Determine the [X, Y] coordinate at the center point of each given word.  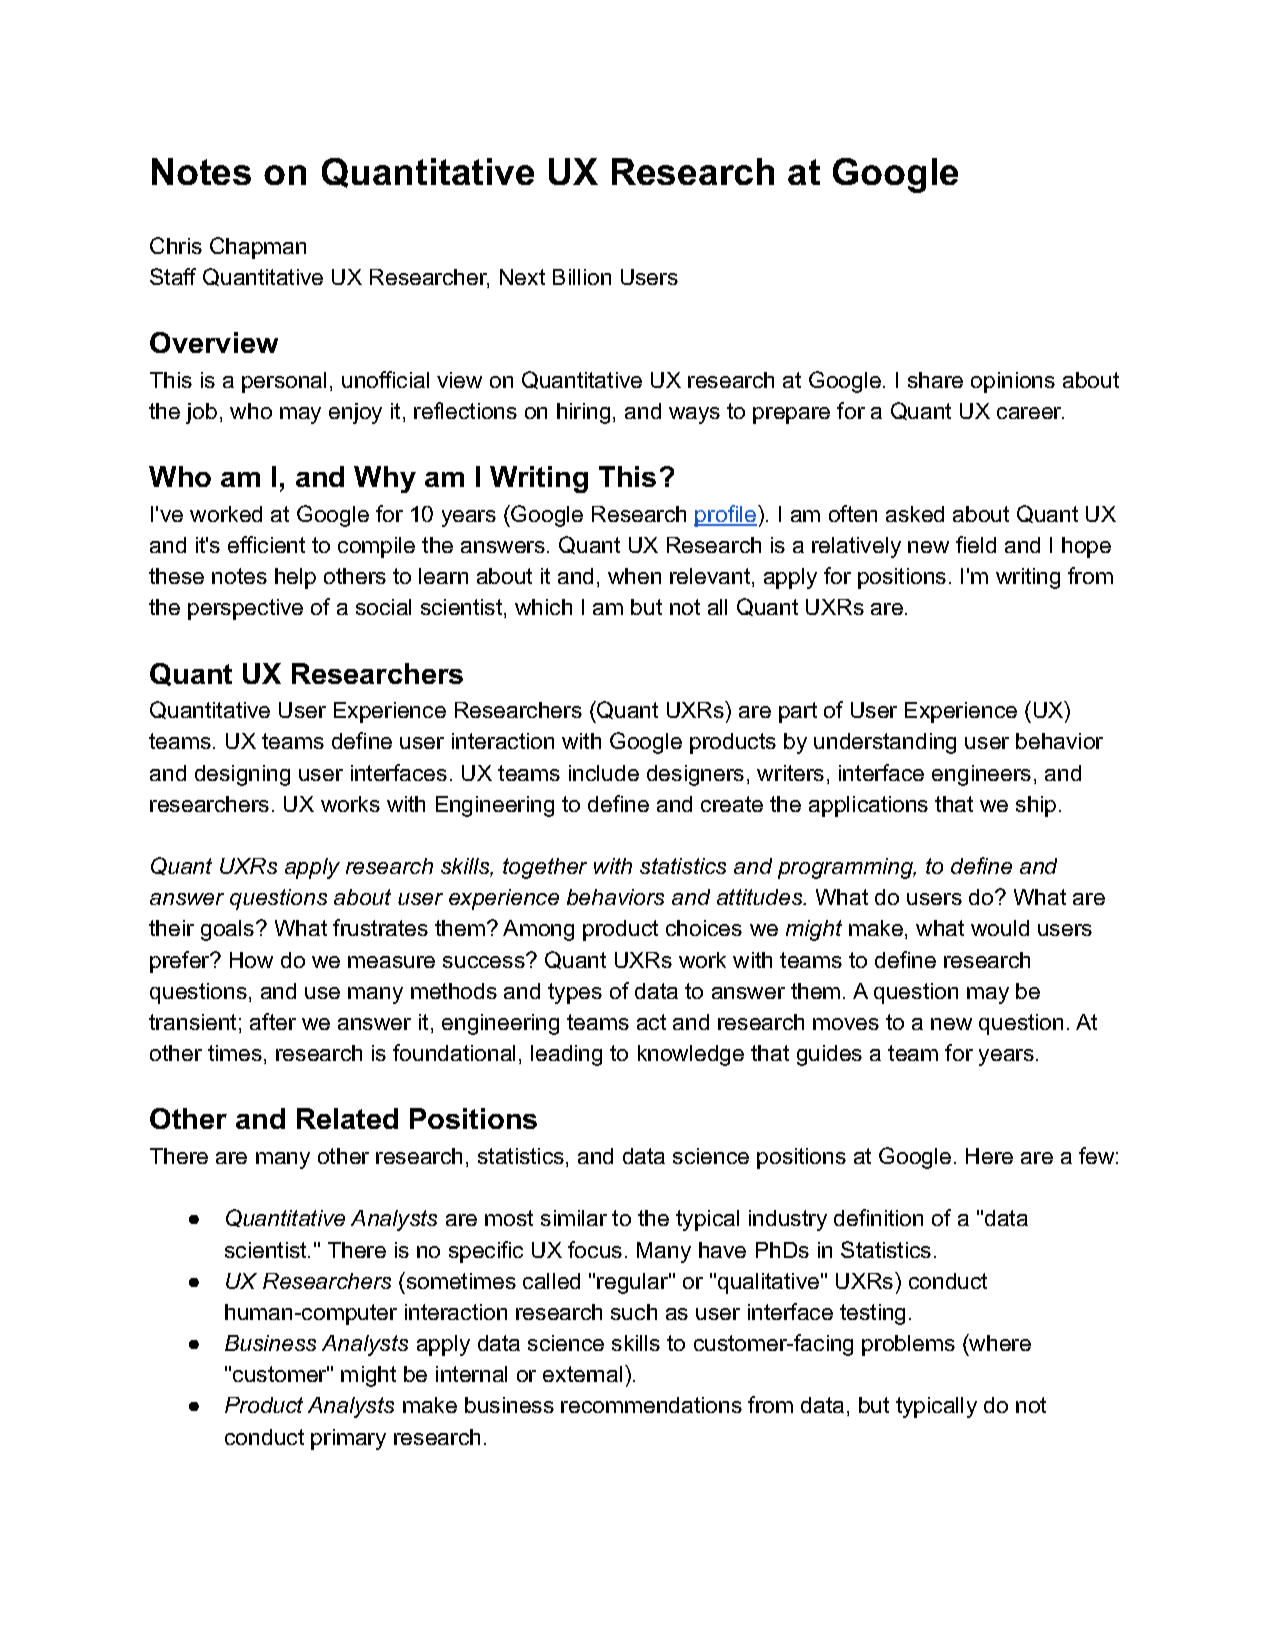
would [1000, 928]
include [604, 773]
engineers [981, 775]
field [976, 544]
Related [347, 1118]
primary [348, 1439]
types [575, 993]
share [935, 380]
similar [574, 1218]
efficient [266, 544]
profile [726, 516]
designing [242, 775]
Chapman [258, 248]
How [251, 960]
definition [878, 1217]
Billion [582, 277]
